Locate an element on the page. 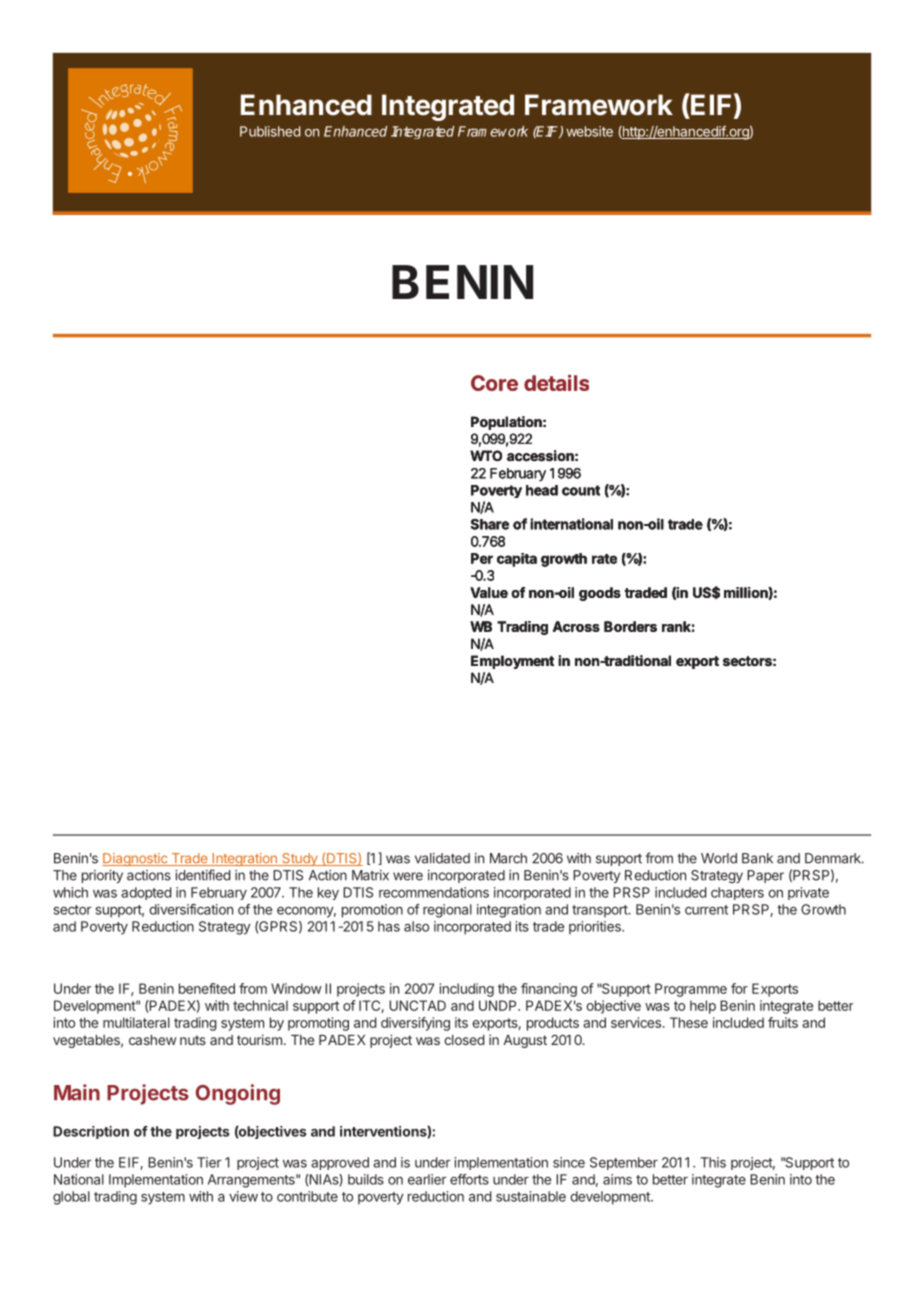 This image has height=1308, width=924. This is located at coordinates (713, 1162).
